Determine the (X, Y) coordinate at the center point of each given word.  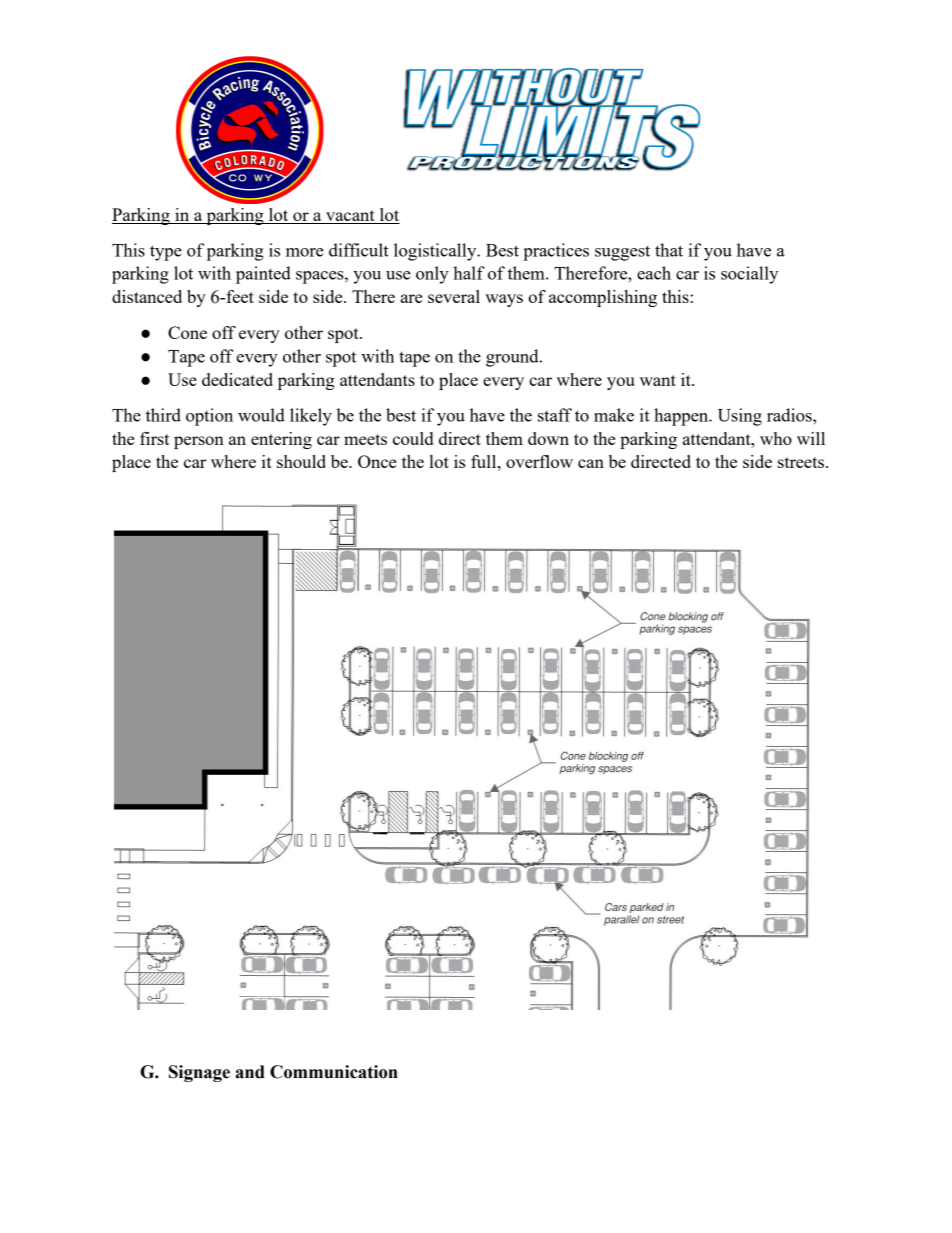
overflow (539, 461)
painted (263, 275)
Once (377, 461)
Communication (334, 1072)
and (250, 1072)
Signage (199, 1073)
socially (749, 275)
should (301, 461)
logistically (436, 252)
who (776, 438)
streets (801, 462)
